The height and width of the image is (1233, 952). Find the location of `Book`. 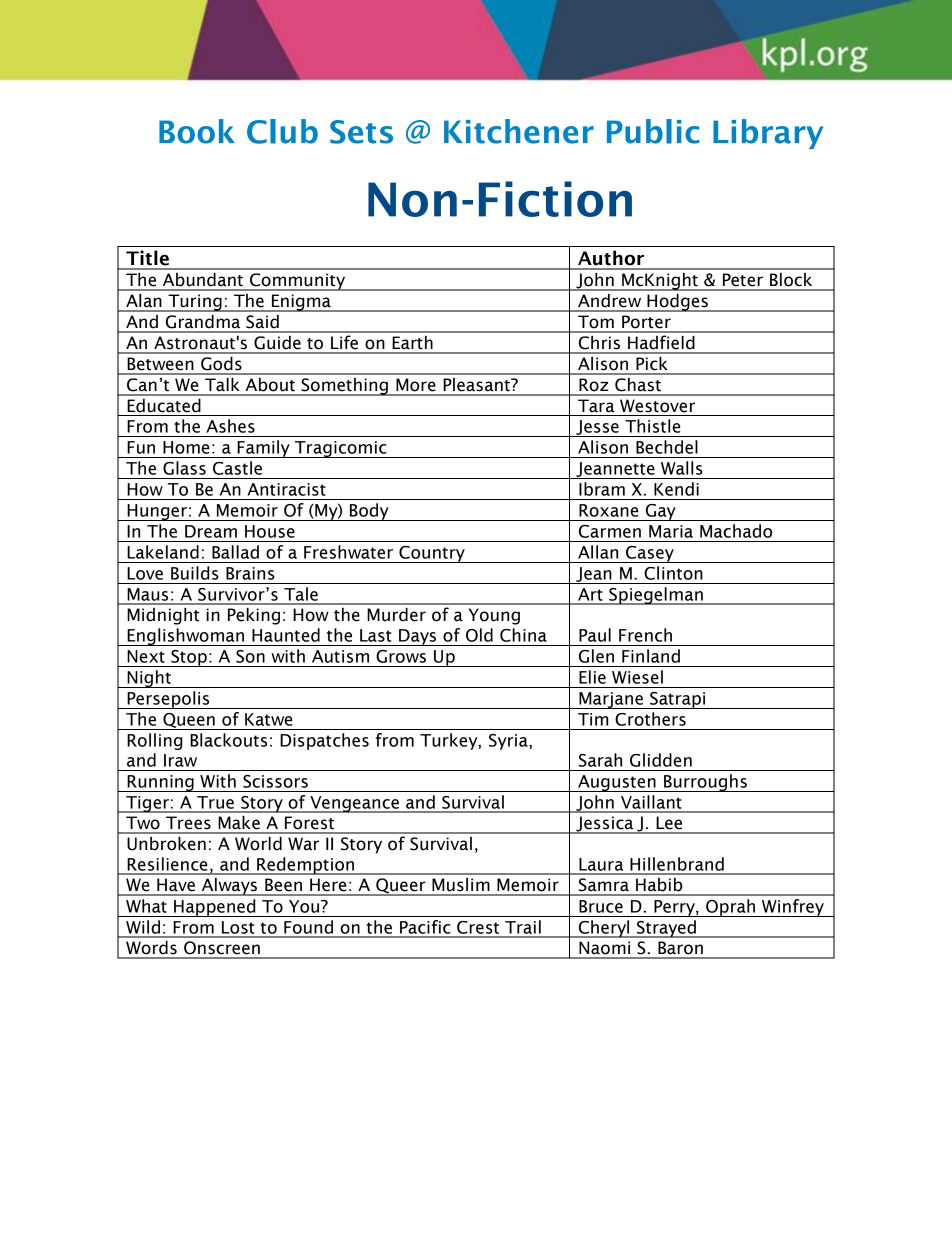

Book is located at coordinates (197, 131).
